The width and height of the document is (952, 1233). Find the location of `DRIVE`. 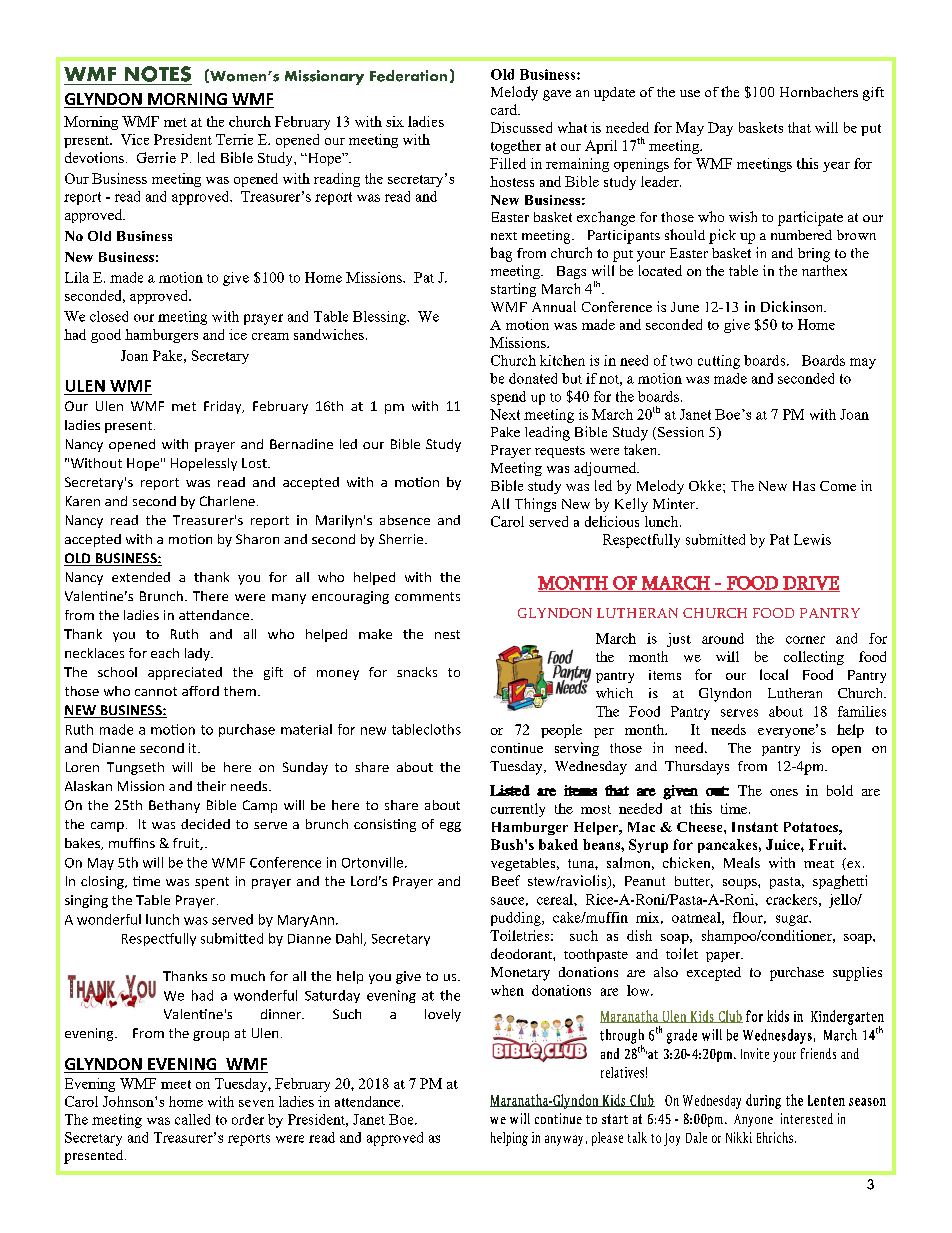

DRIVE is located at coordinates (810, 584).
